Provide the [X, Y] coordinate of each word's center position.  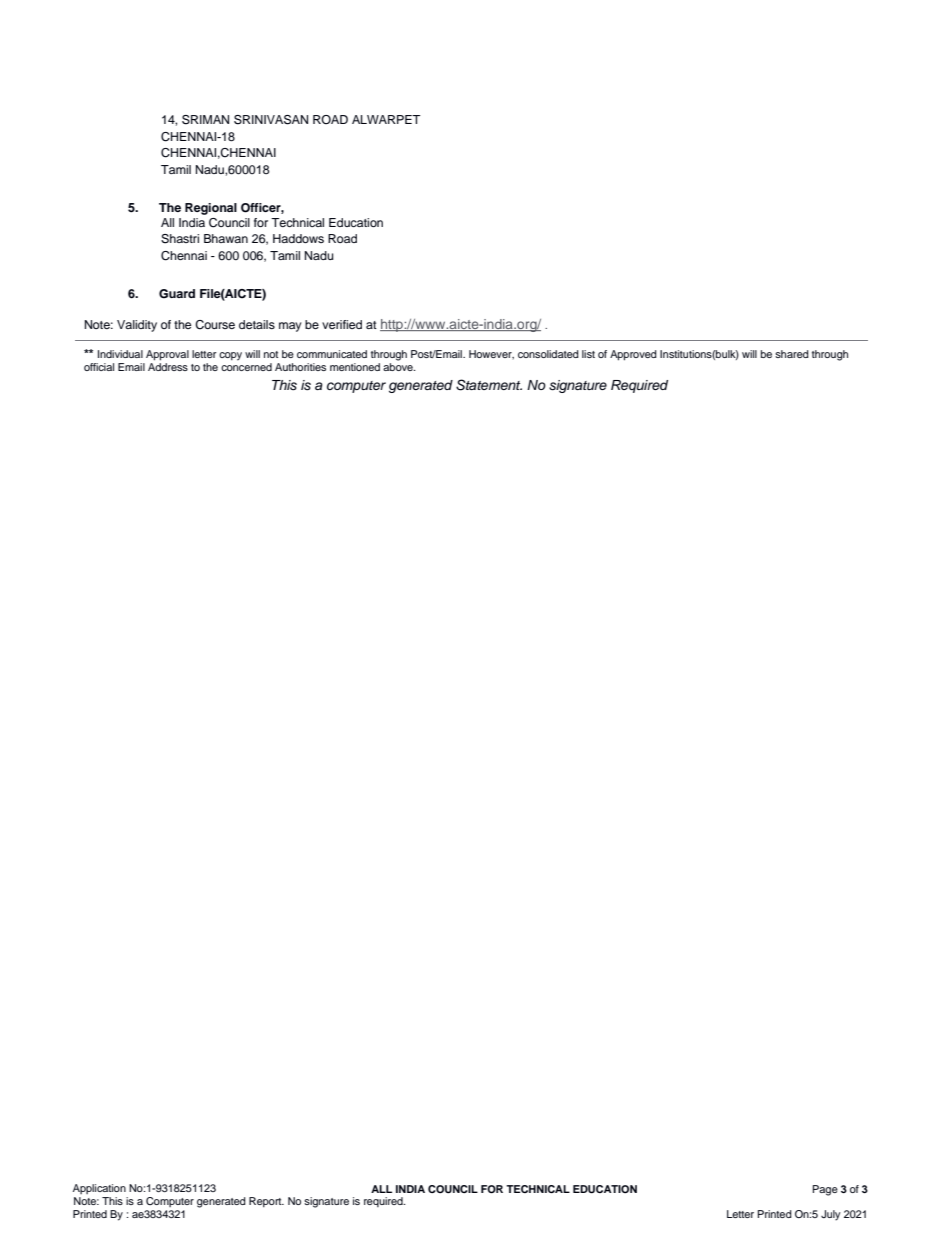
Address [168, 367]
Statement [489, 385]
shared [792, 354]
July [831, 1215]
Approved [633, 355]
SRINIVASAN [271, 120]
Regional [211, 209]
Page [825, 1190]
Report [266, 1202]
